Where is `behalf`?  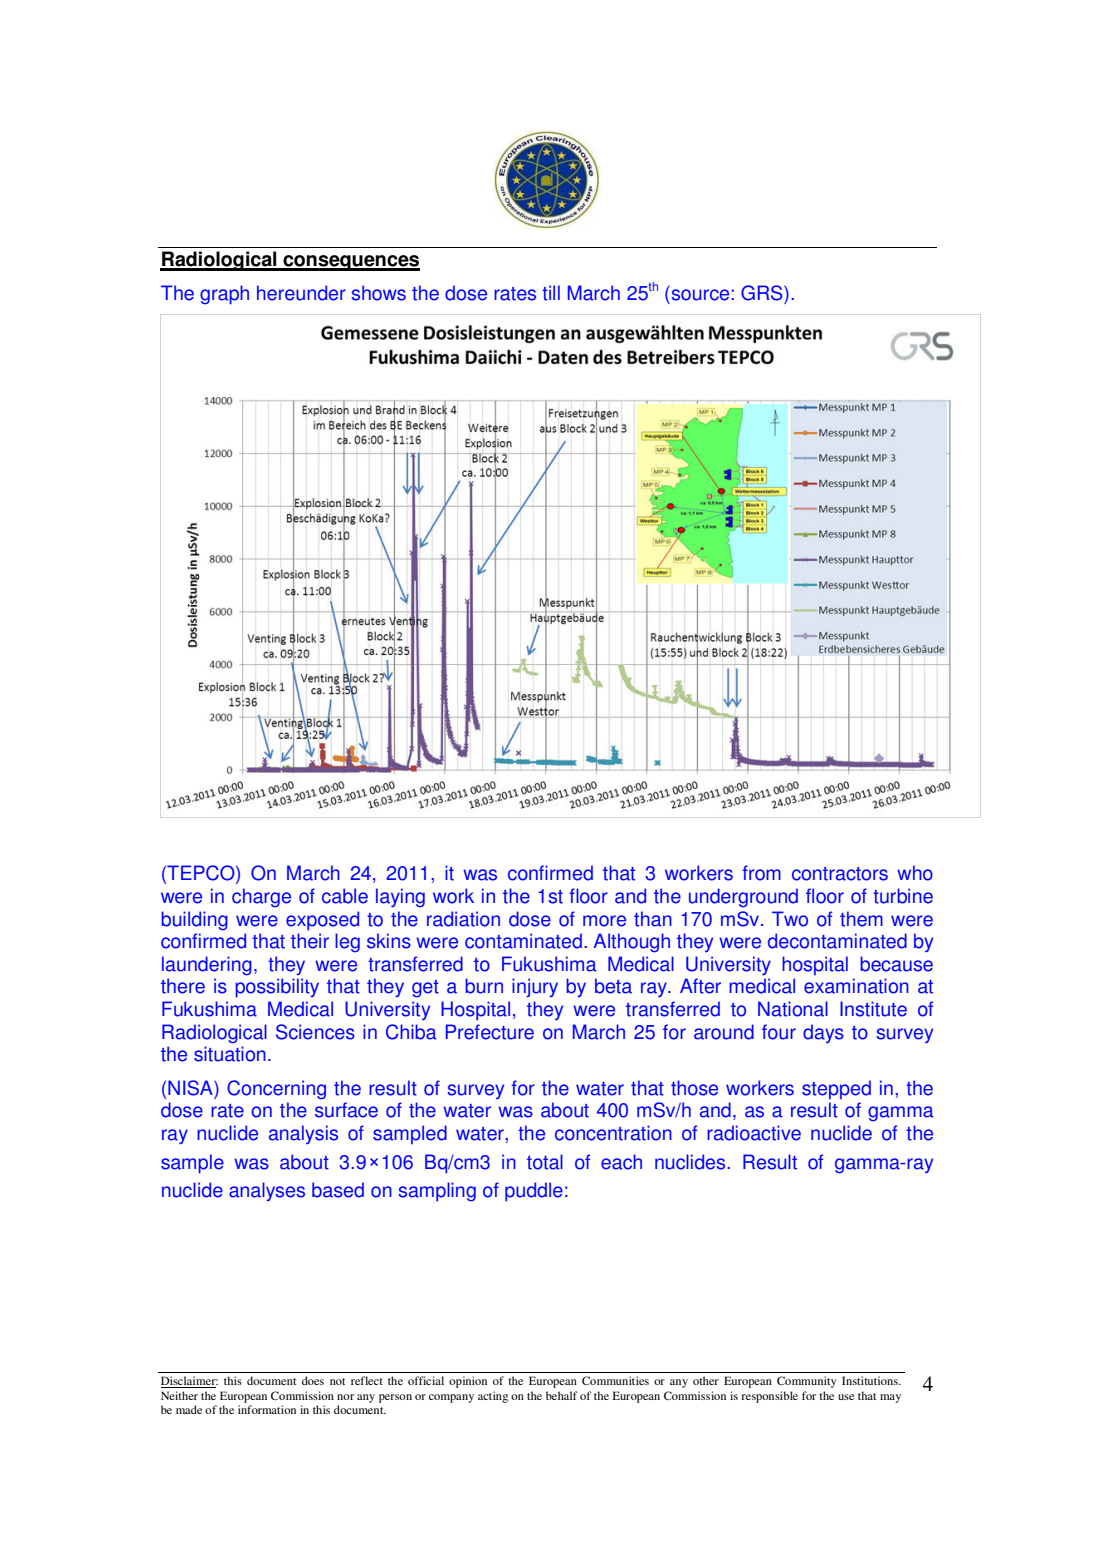 behalf is located at coordinates (562, 1395).
